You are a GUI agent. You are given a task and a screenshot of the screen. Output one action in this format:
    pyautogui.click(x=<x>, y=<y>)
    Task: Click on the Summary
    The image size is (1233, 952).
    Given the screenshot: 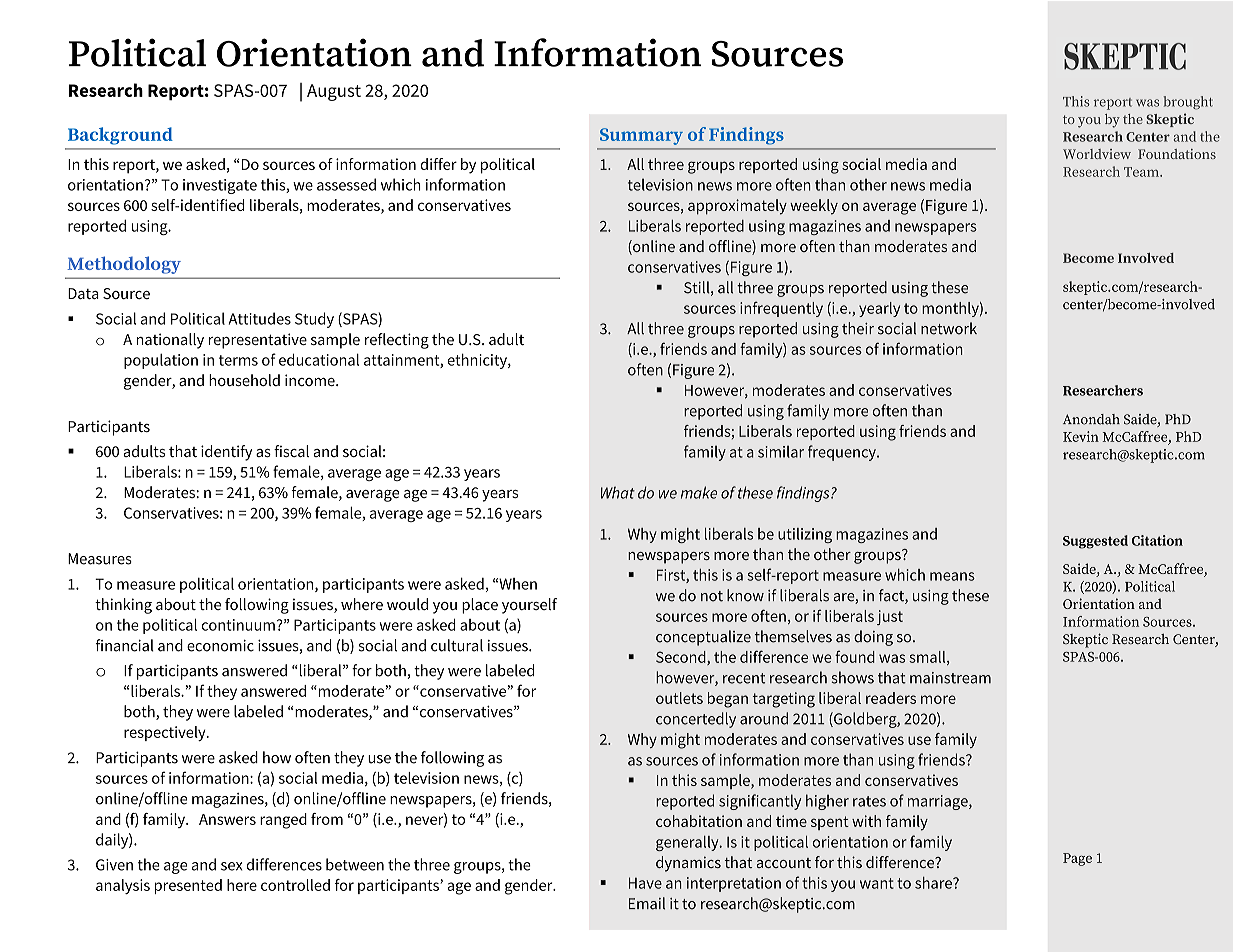 What is the action you would take?
    pyautogui.click(x=641, y=136)
